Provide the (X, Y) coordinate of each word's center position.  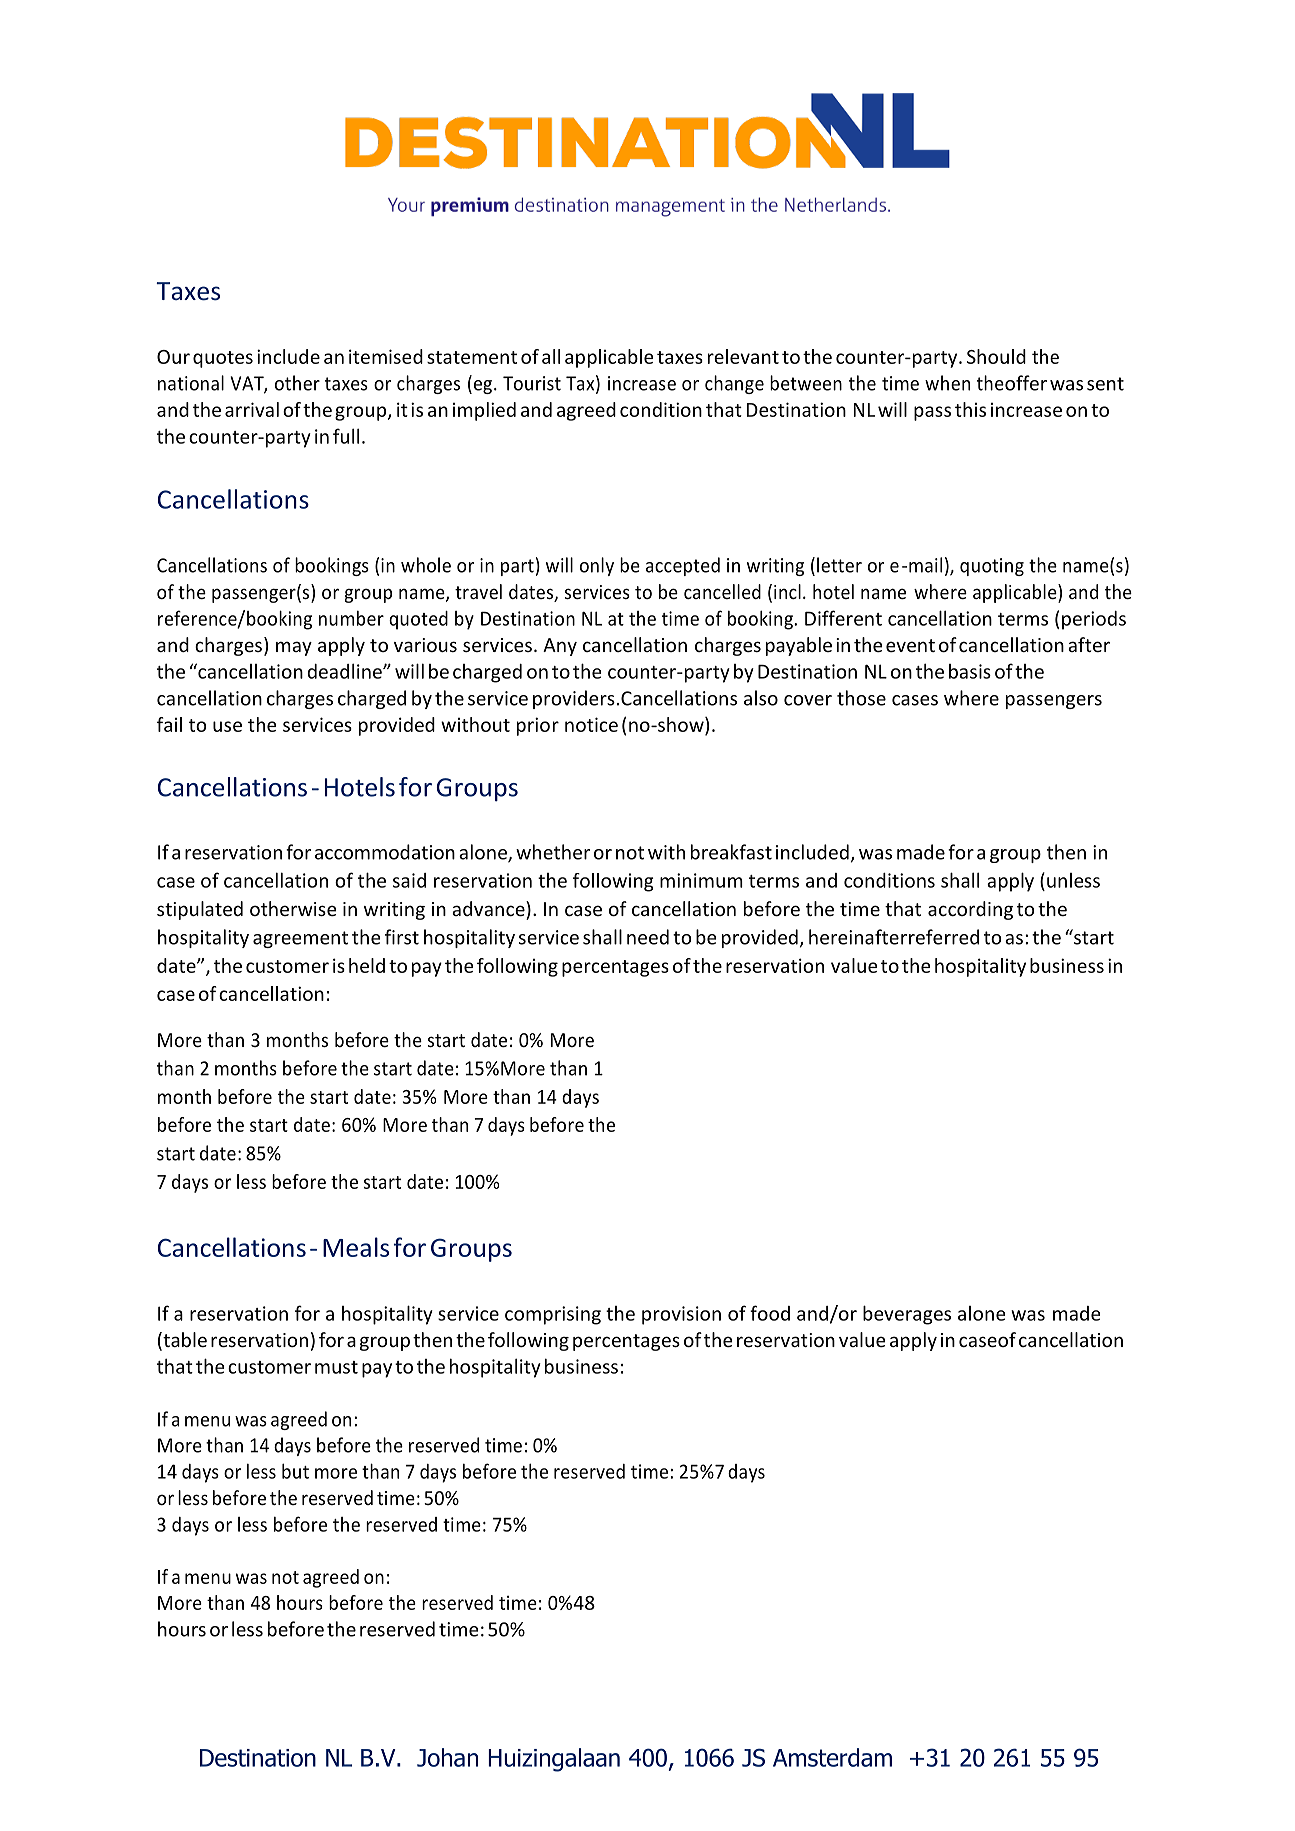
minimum (701, 880)
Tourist (532, 383)
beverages (907, 1315)
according (970, 910)
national (191, 383)
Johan (447, 1757)
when (947, 383)
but (295, 1471)
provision (681, 1315)
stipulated (200, 910)
